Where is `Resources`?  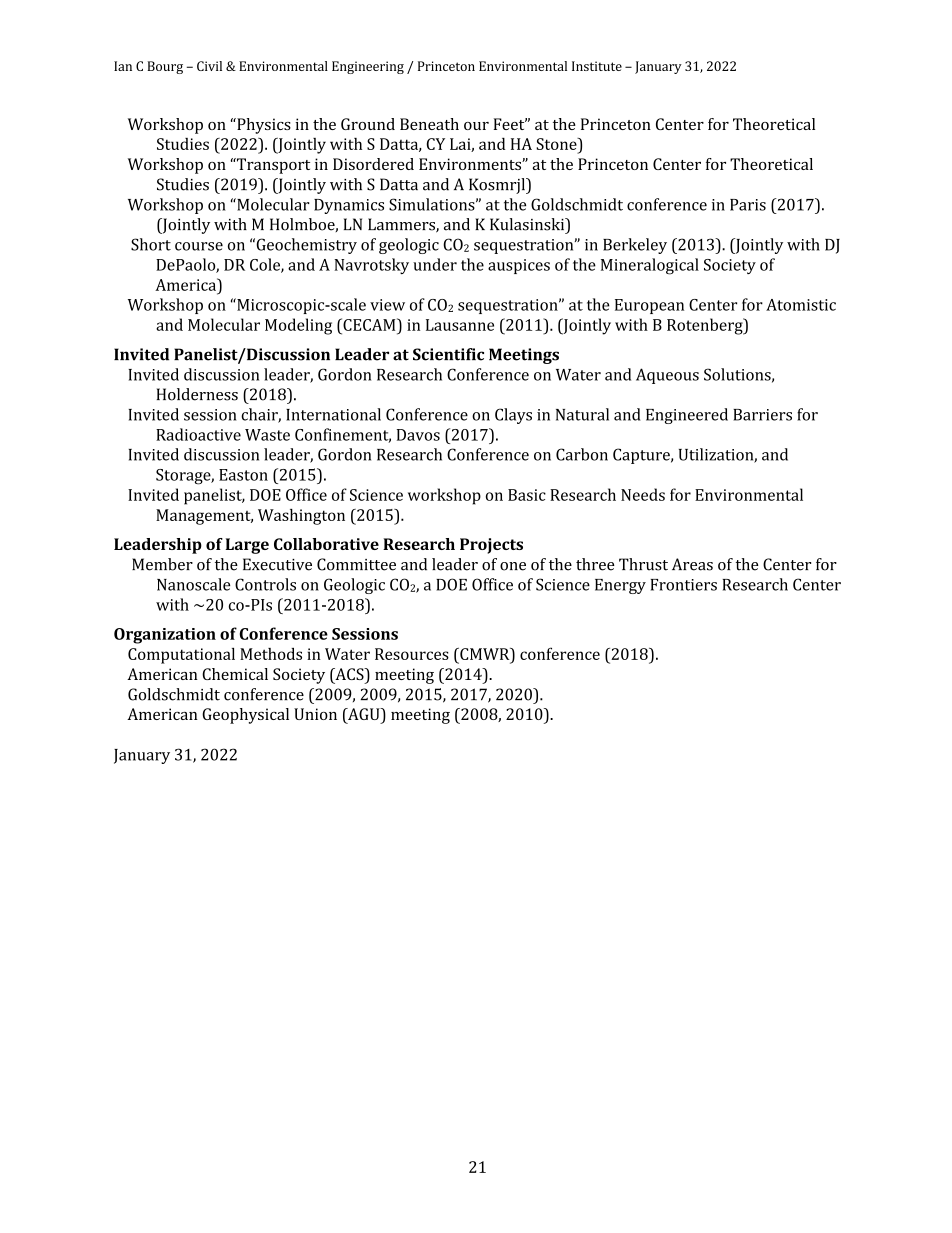 Resources is located at coordinates (412, 654).
